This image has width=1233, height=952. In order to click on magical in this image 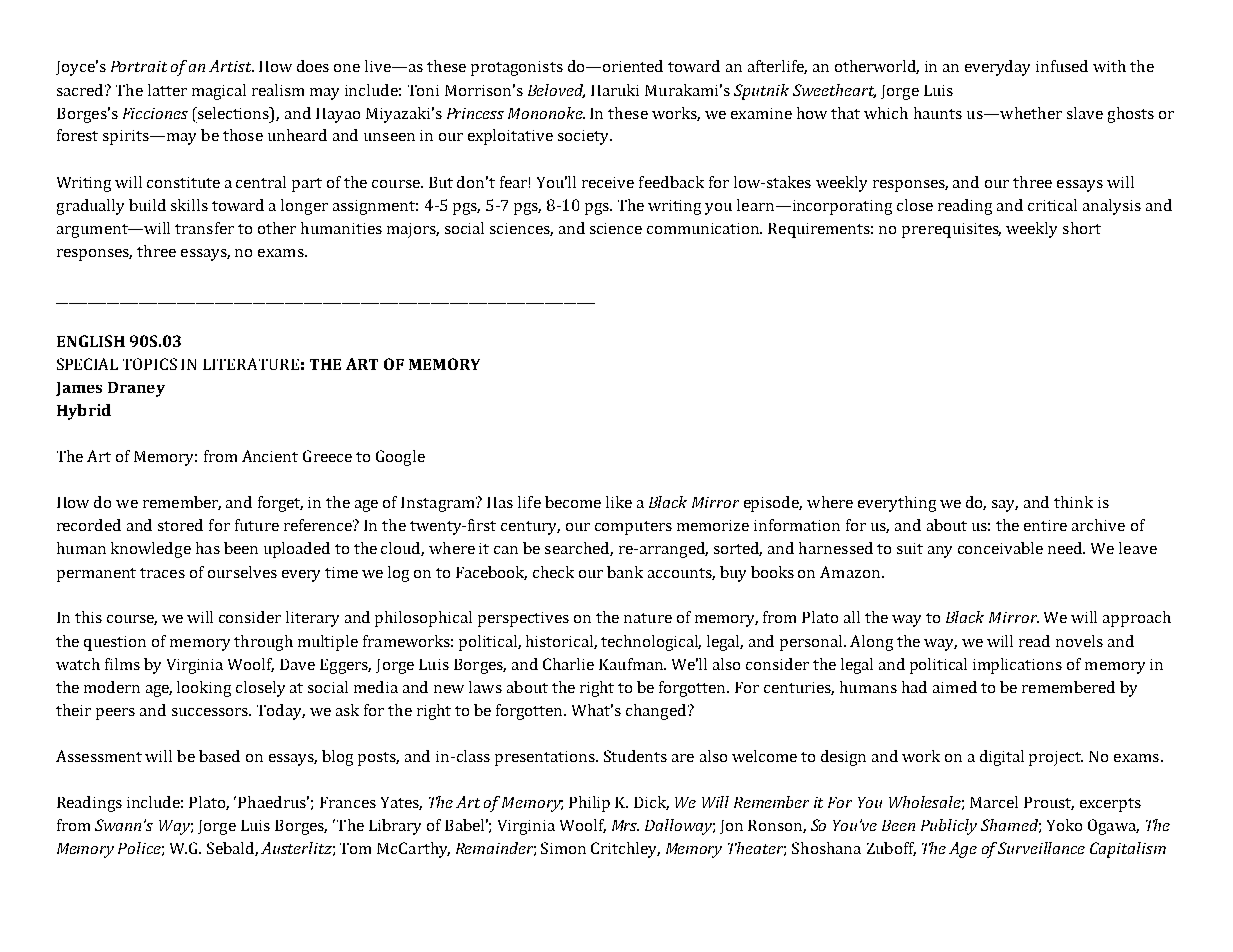, I will do `click(219, 92)`.
